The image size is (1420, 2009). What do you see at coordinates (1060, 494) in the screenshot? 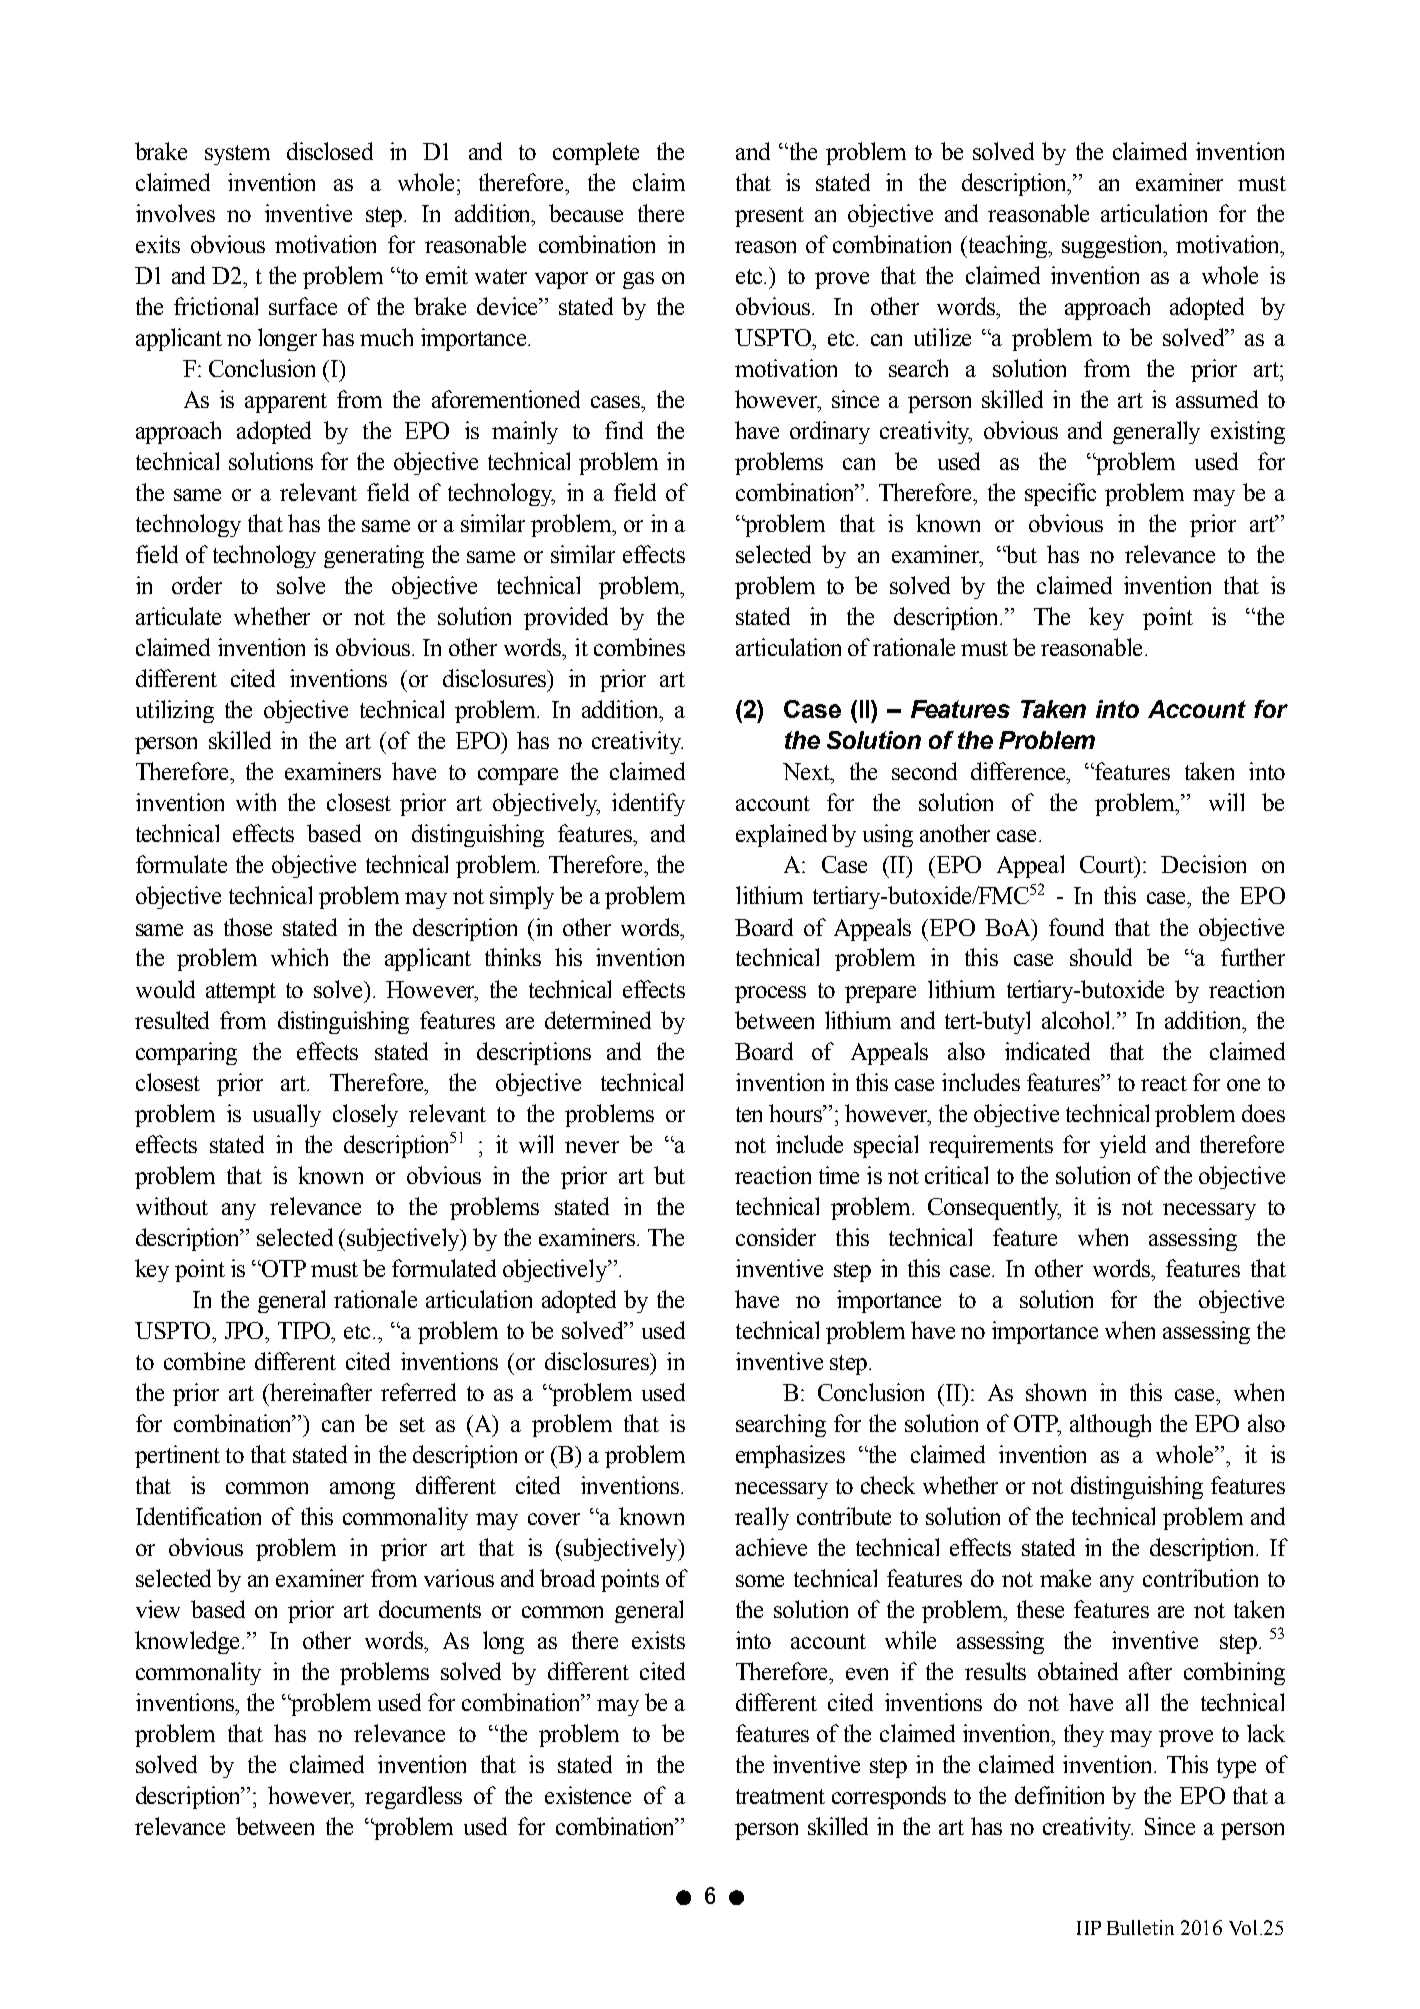
I see `specific` at bounding box center [1060, 494].
